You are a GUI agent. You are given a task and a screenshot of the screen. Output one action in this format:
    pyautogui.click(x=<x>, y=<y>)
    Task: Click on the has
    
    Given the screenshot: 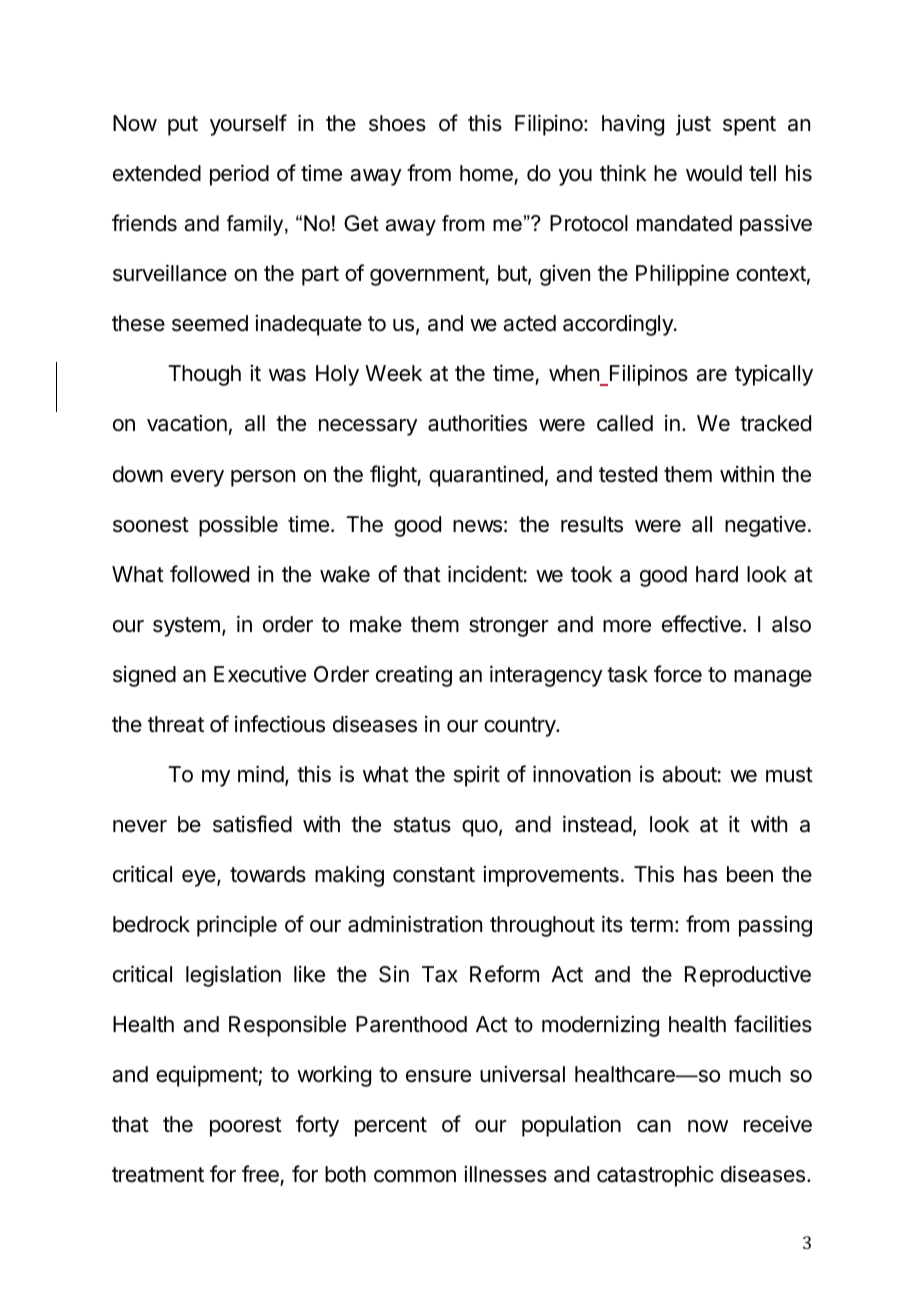 What is the action you would take?
    pyautogui.click(x=700, y=874)
